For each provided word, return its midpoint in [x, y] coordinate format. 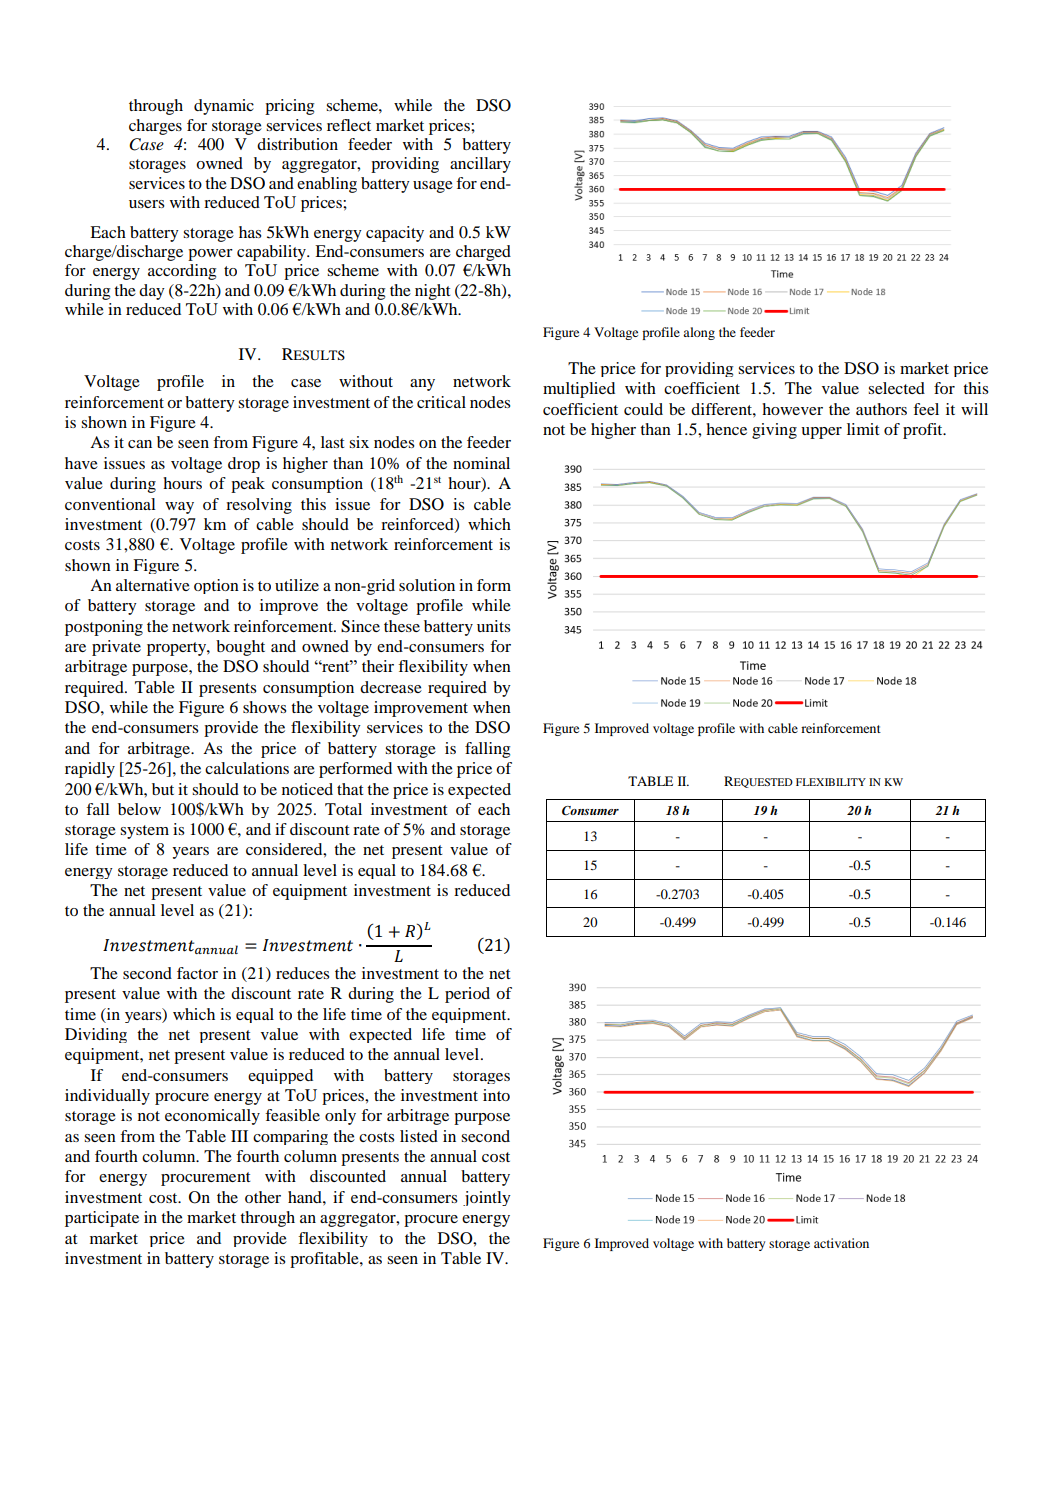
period [467, 995]
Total [343, 809]
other [263, 1197]
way [179, 508]
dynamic [224, 107]
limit [863, 429]
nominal [481, 463]
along [699, 333]
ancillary [480, 165]
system [144, 832]
